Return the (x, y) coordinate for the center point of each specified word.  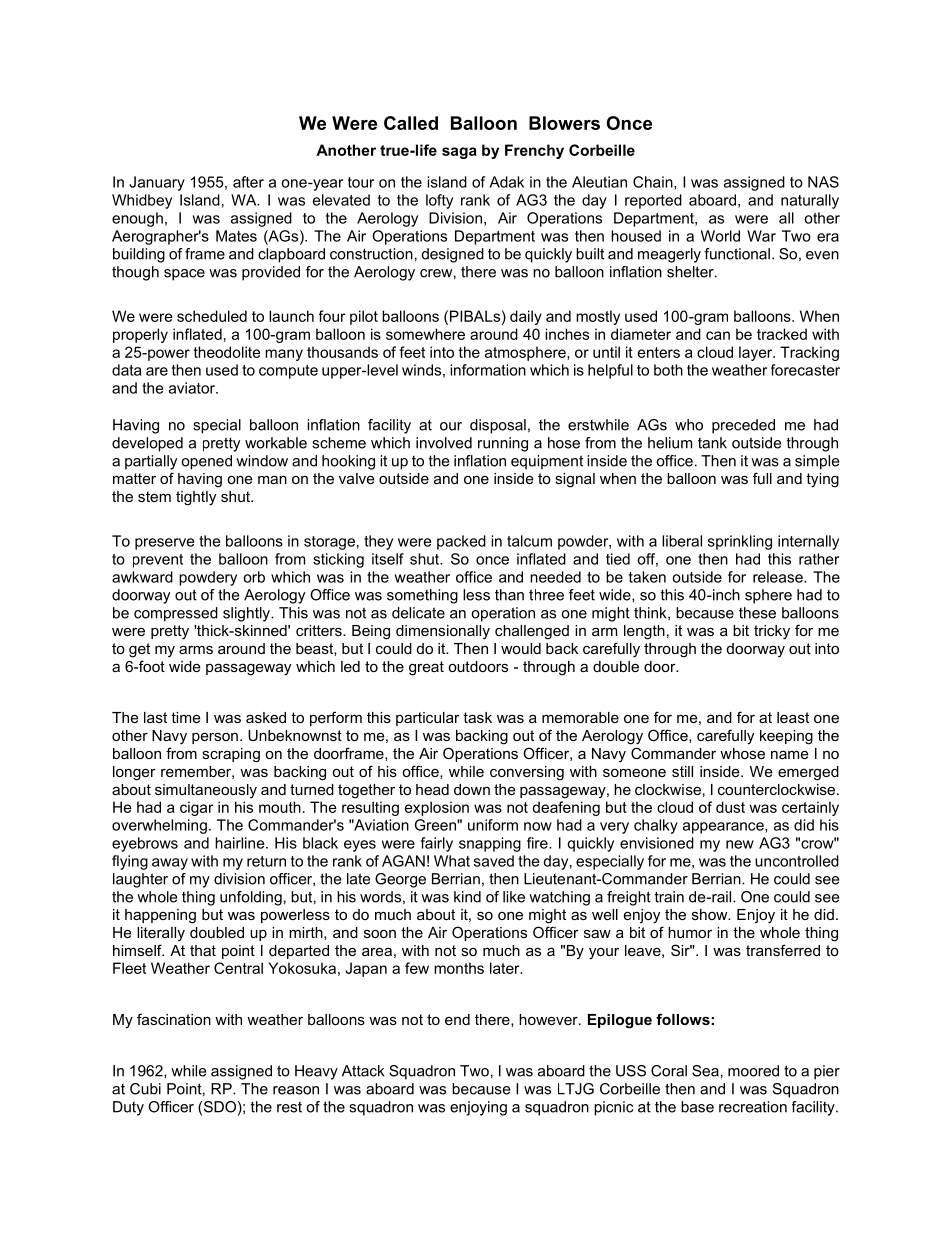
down (472, 789)
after (248, 182)
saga (459, 153)
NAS (823, 182)
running (503, 444)
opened (206, 462)
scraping (231, 755)
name (790, 754)
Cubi (145, 1089)
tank (712, 443)
